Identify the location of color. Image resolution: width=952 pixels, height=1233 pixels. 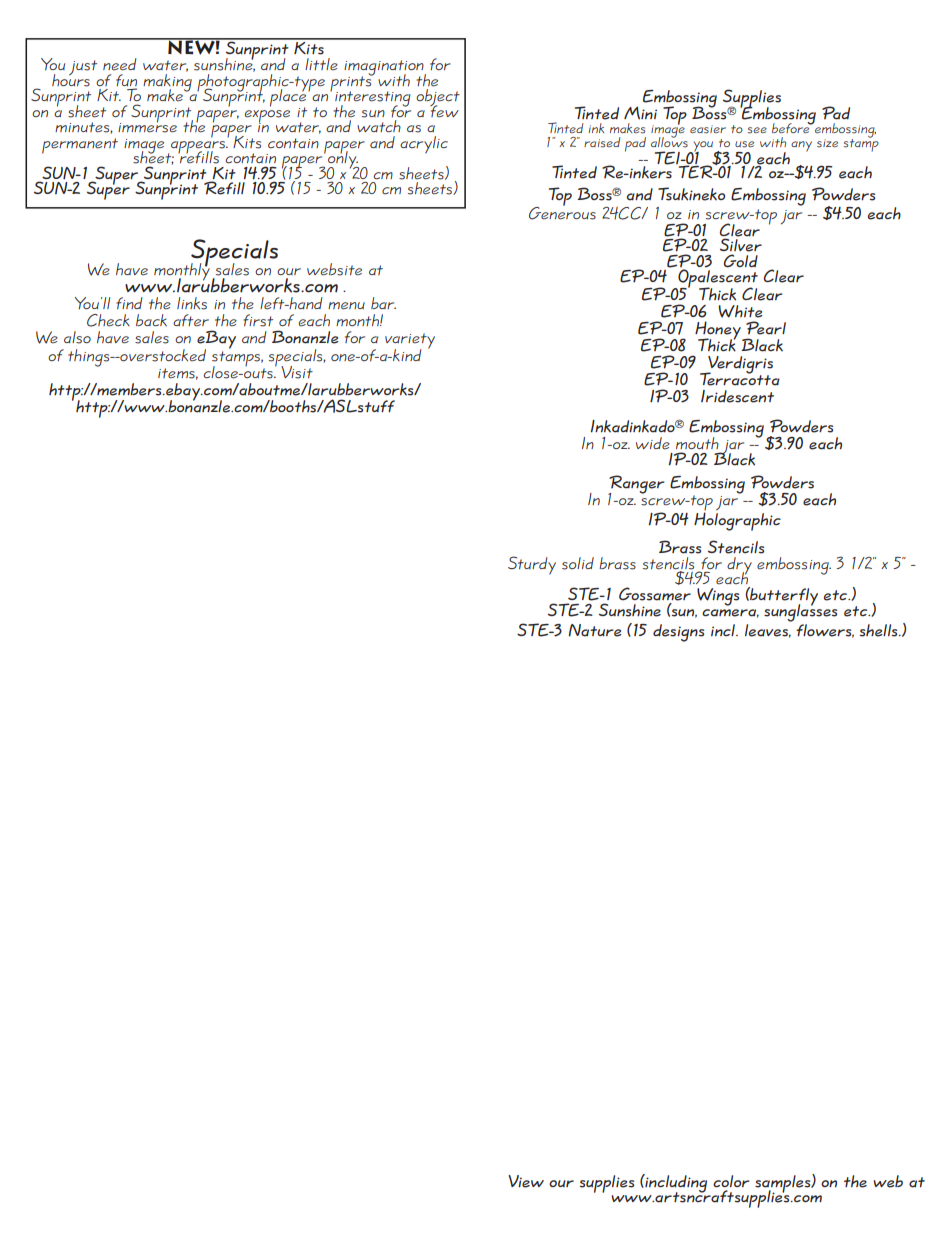
(731, 1181).
